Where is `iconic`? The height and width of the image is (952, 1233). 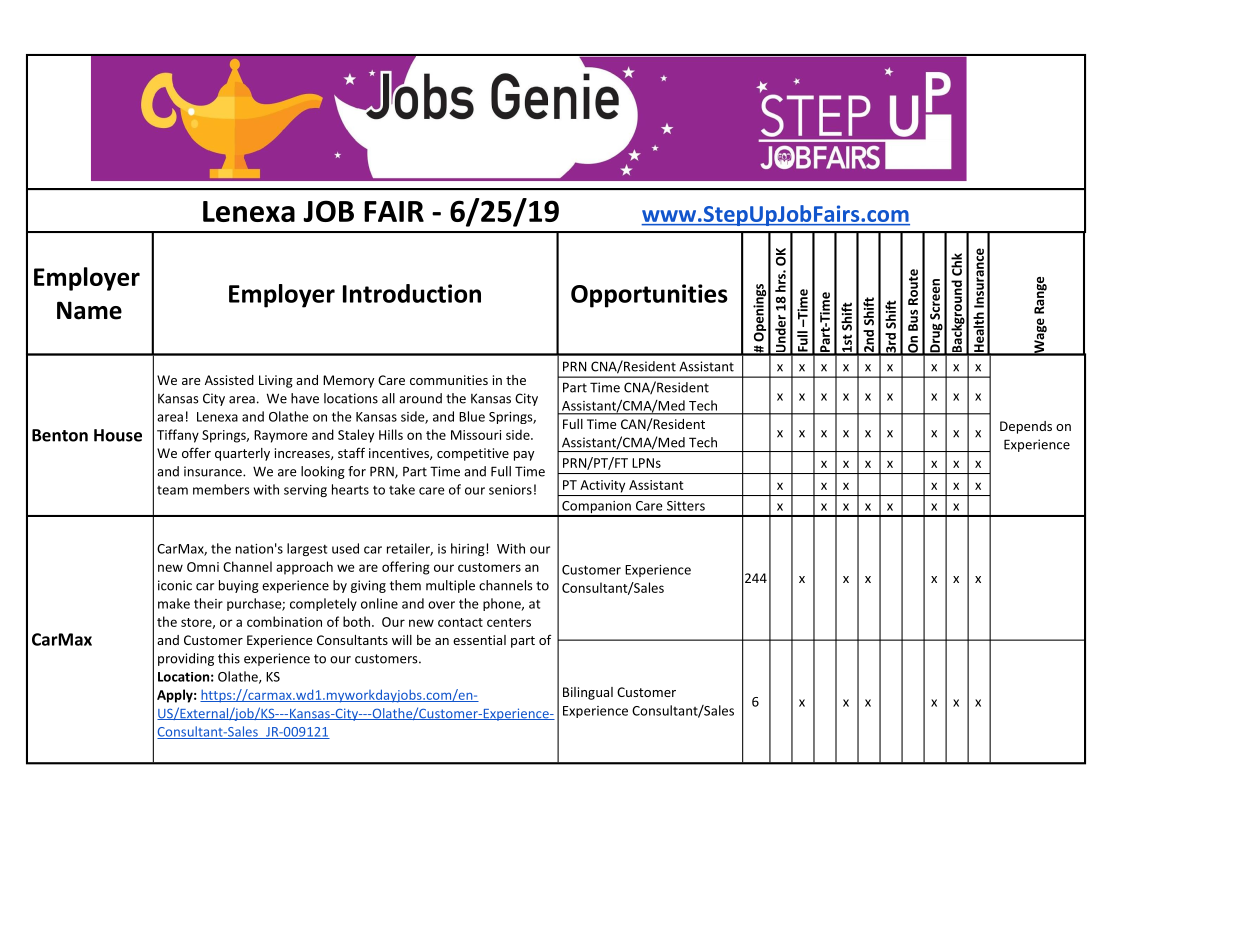 iconic is located at coordinates (175, 585).
